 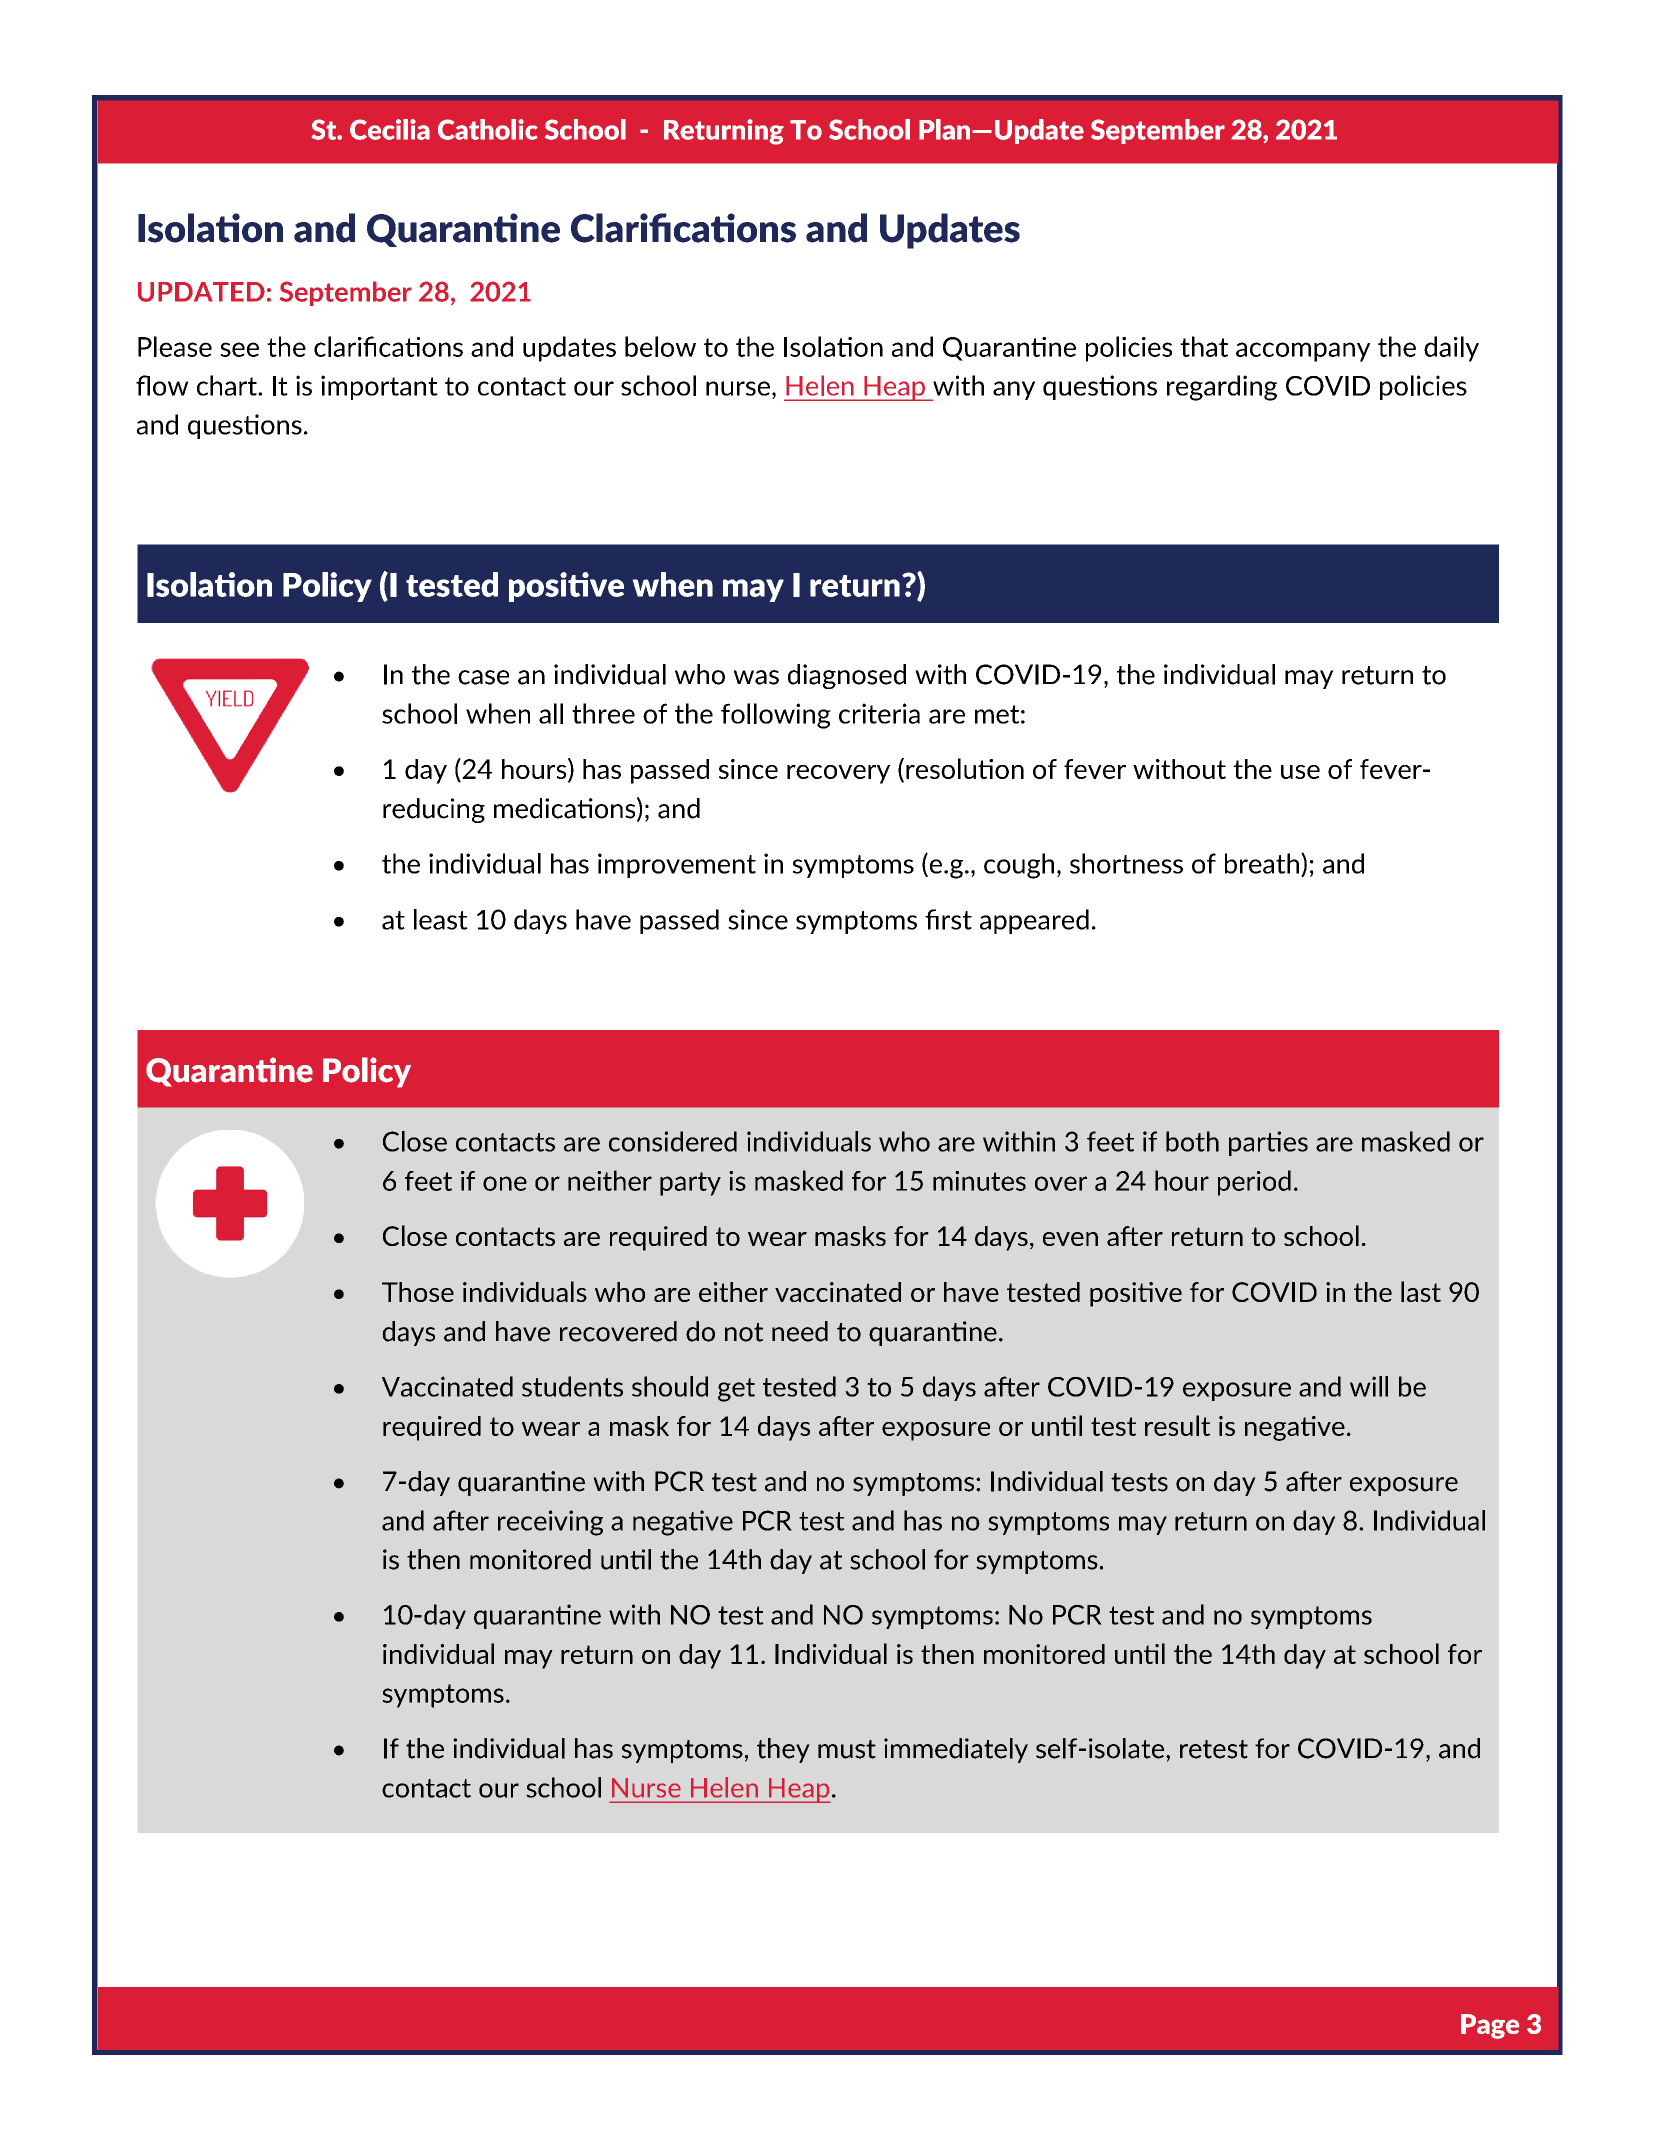 I want to click on case, so click(x=483, y=677).
